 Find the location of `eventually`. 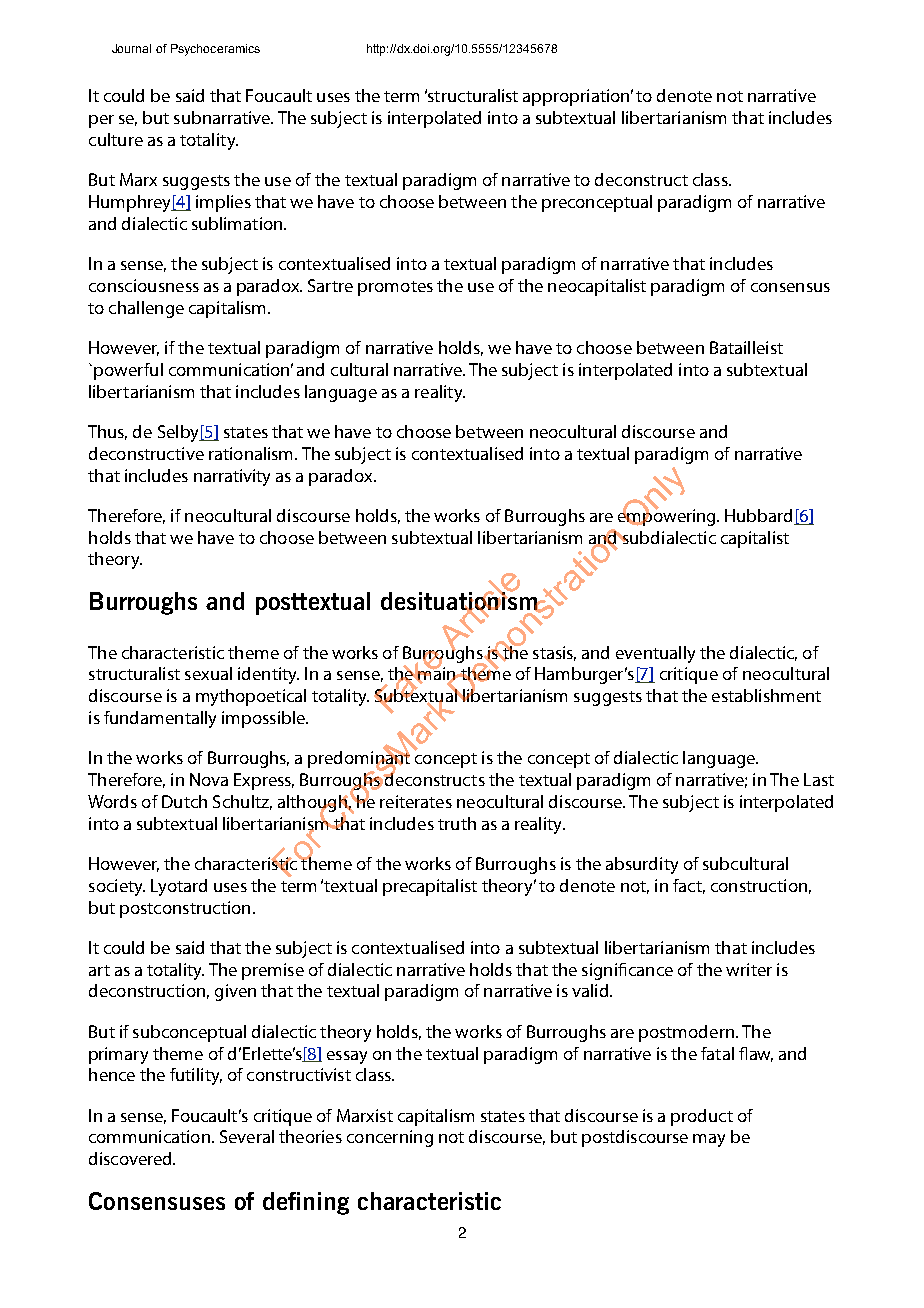

eventually is located at coordinates (655, 654).
